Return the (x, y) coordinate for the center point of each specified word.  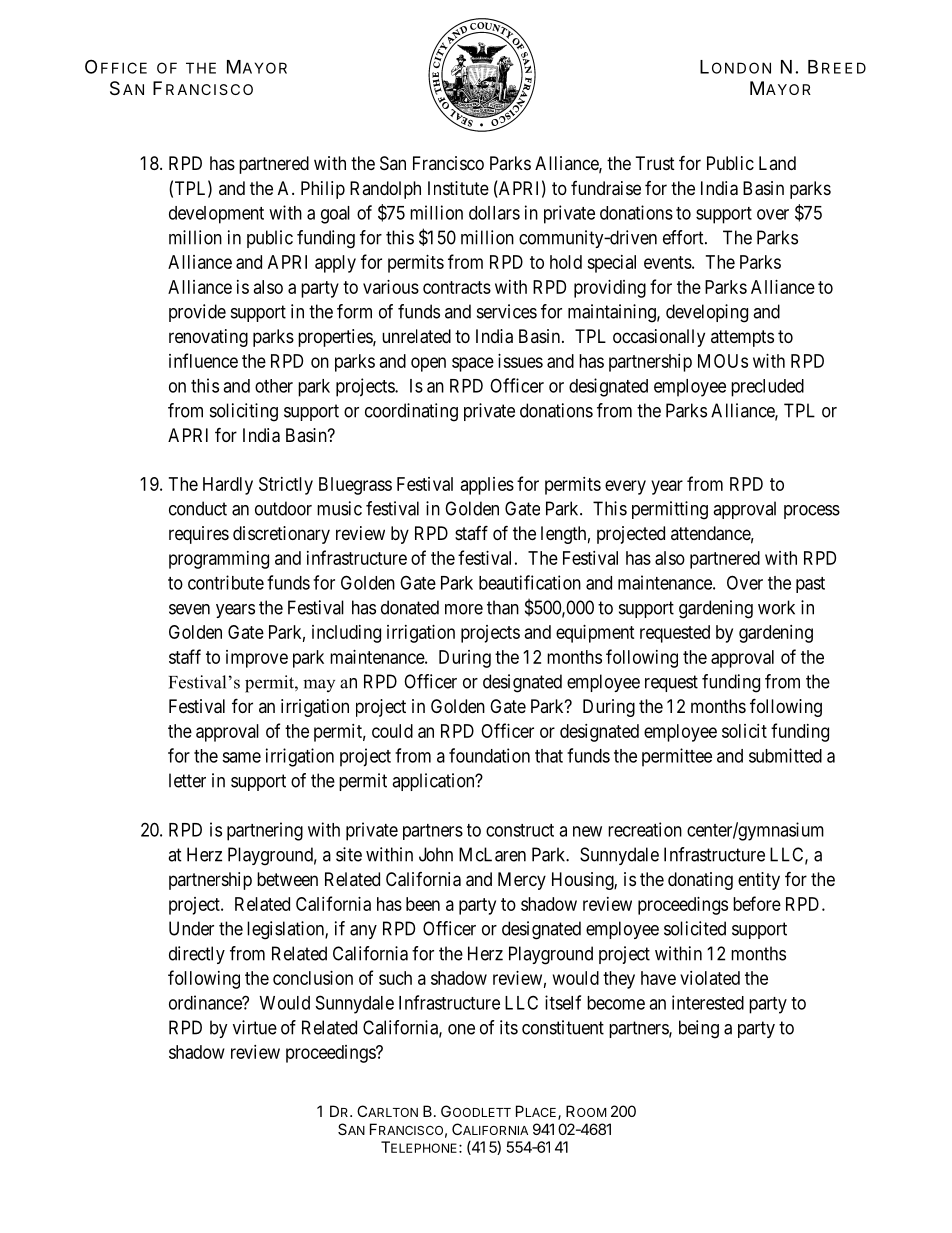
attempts (742, 338)
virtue (255, 1027)
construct (520, 830)
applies (487, 486)
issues (520, 361)
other (274, 386)
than (503, 607)
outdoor (283, 508)
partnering (265, 831)
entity (759, 881)
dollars (494, 213)
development (216, 215)
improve (257, 659)
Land (777, 163)
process (812, 512)
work (776, 607)
